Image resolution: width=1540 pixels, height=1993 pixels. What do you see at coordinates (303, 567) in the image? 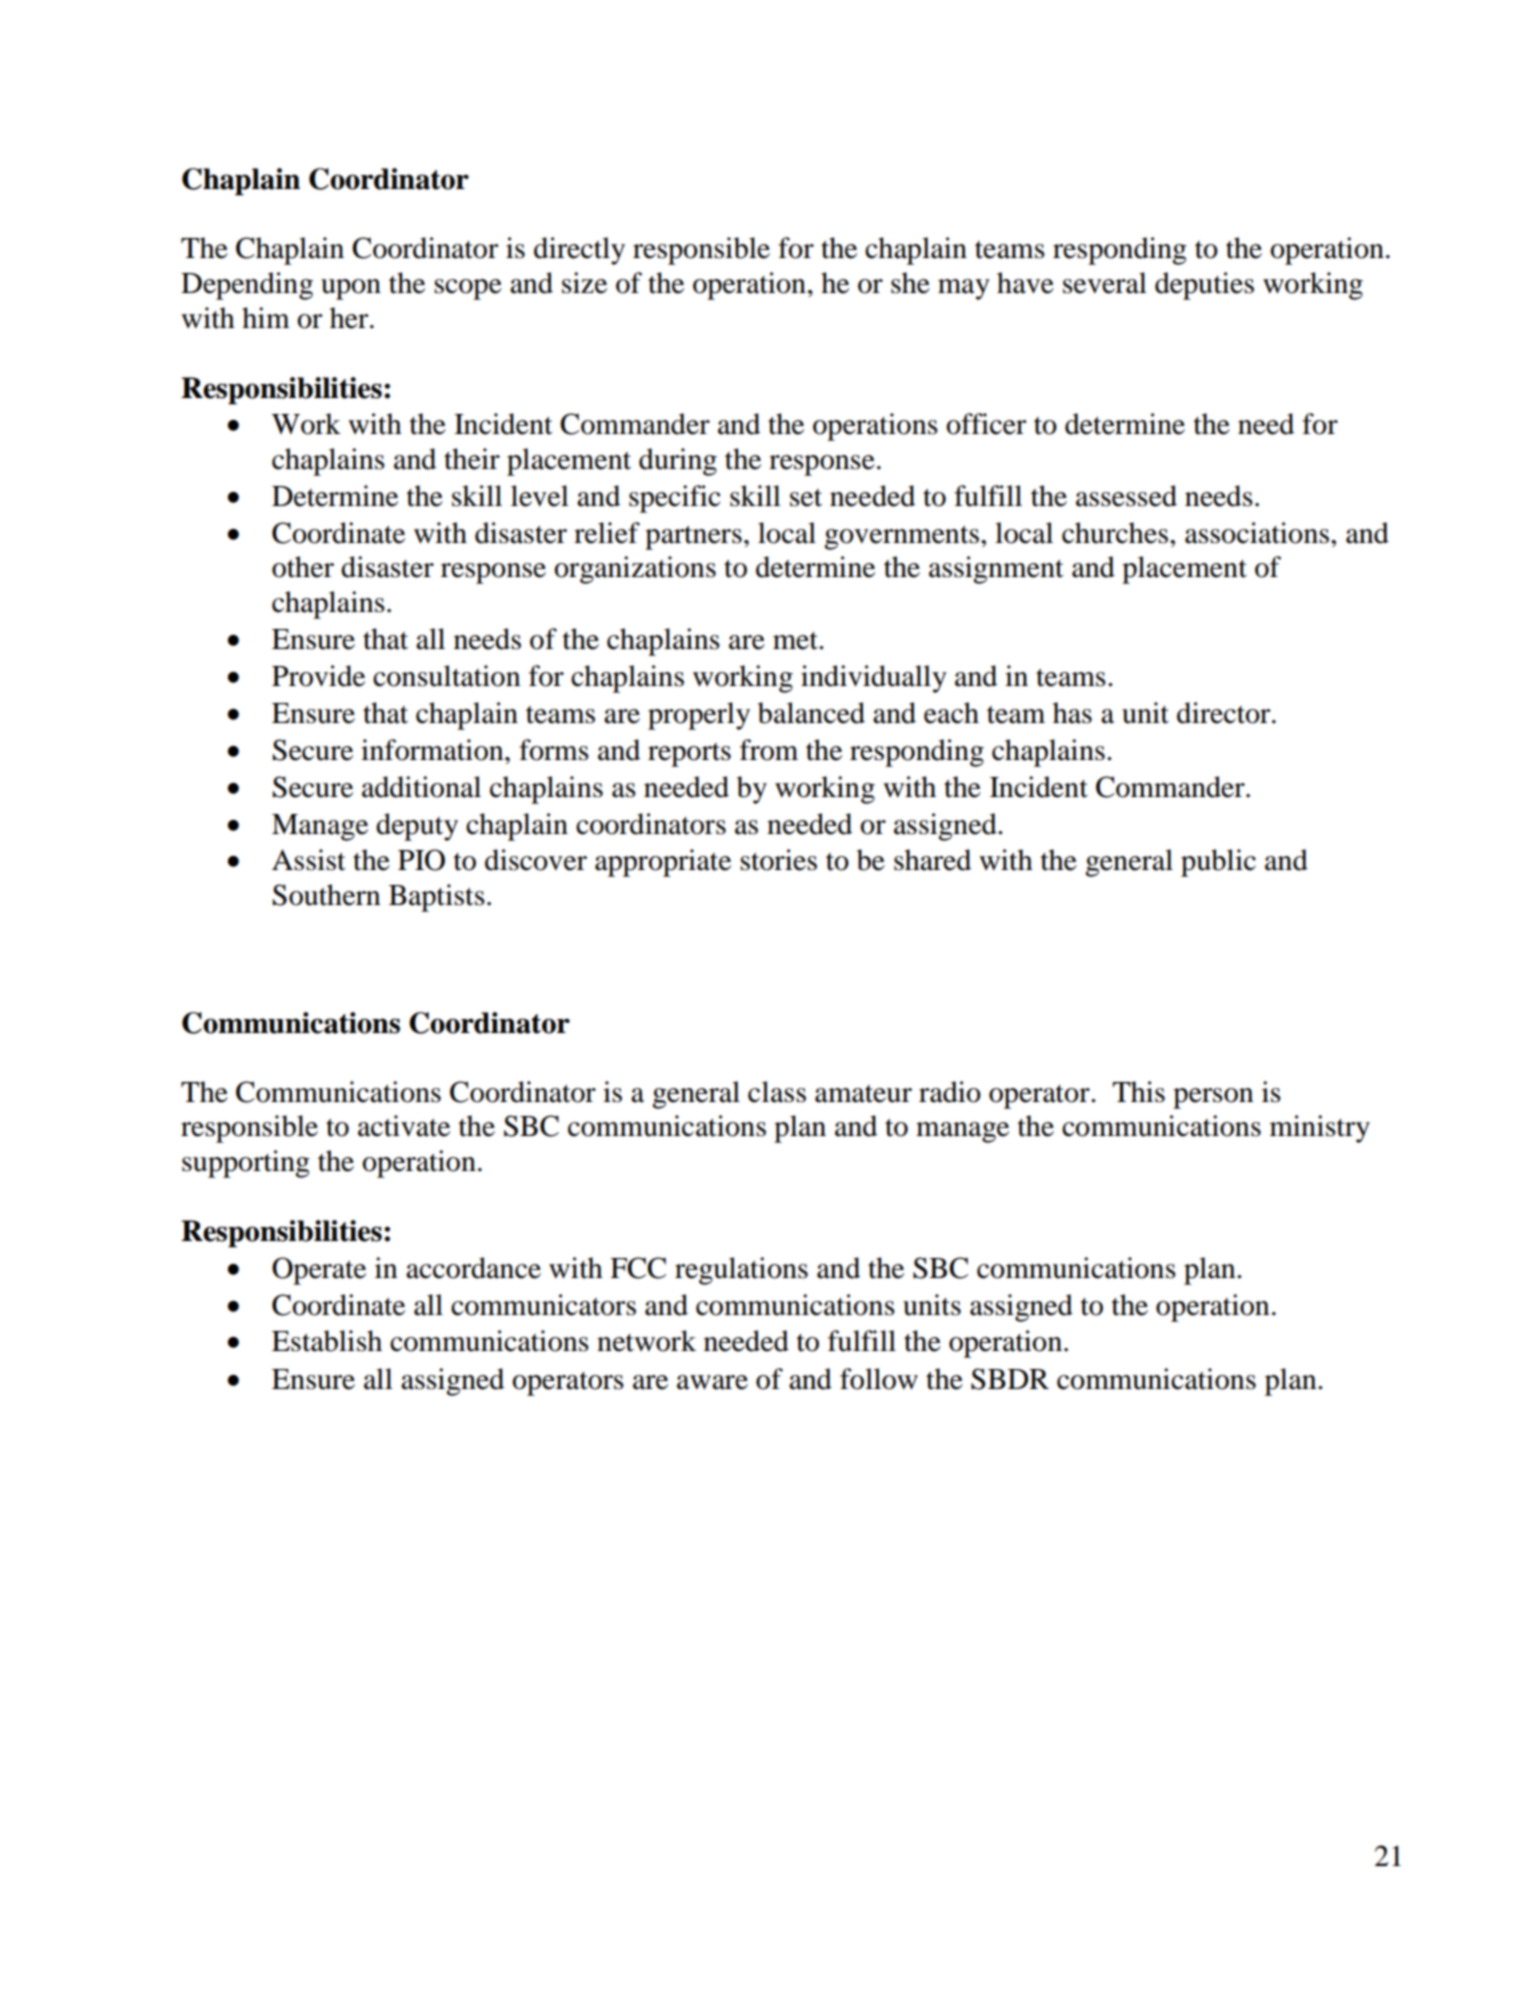
I see `other` at bounding box center [303, 567].
